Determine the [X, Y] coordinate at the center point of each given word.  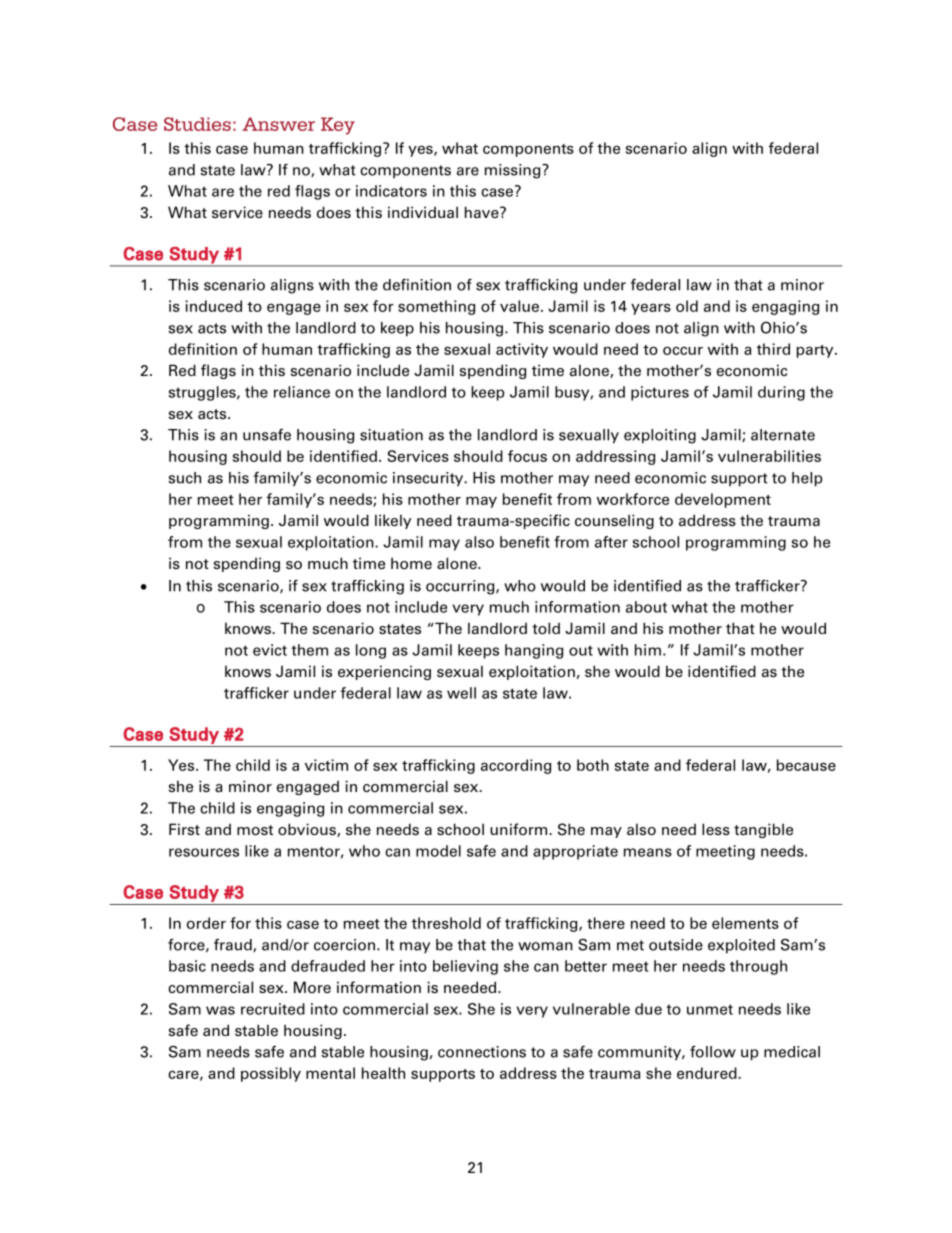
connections [482, 1052]
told [546, 628]
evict [270, 650]
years [651, 309]
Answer [278, 124]
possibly [271, 1074]
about [646, 607]
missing [514, 171]
